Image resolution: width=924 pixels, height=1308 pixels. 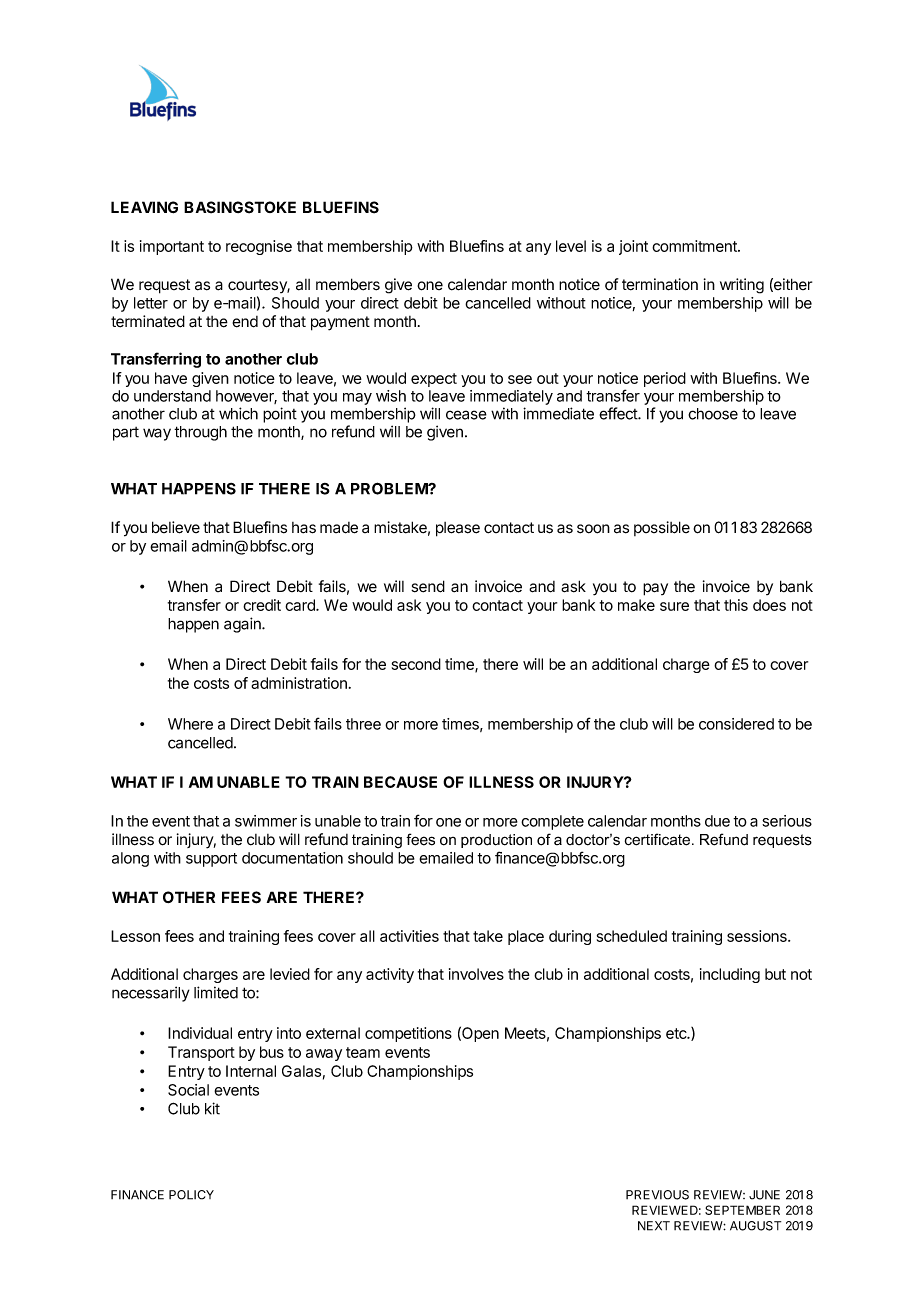 What do you see at coordinates (458, 529) in the screenshot?
I see `please` at bounding box center [458, 529].
